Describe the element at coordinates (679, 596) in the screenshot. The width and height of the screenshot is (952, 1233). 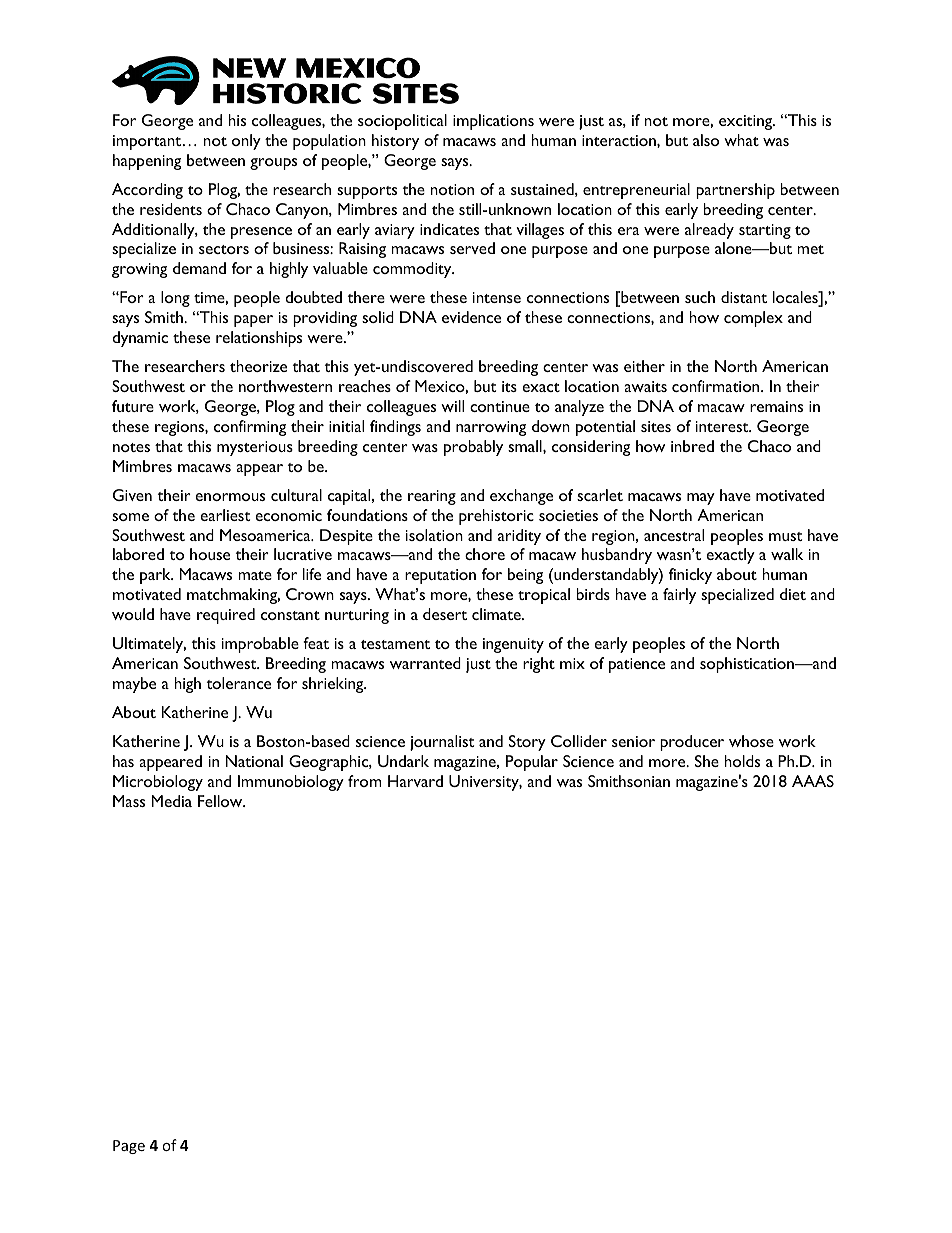
I see `fairly` at that location.
